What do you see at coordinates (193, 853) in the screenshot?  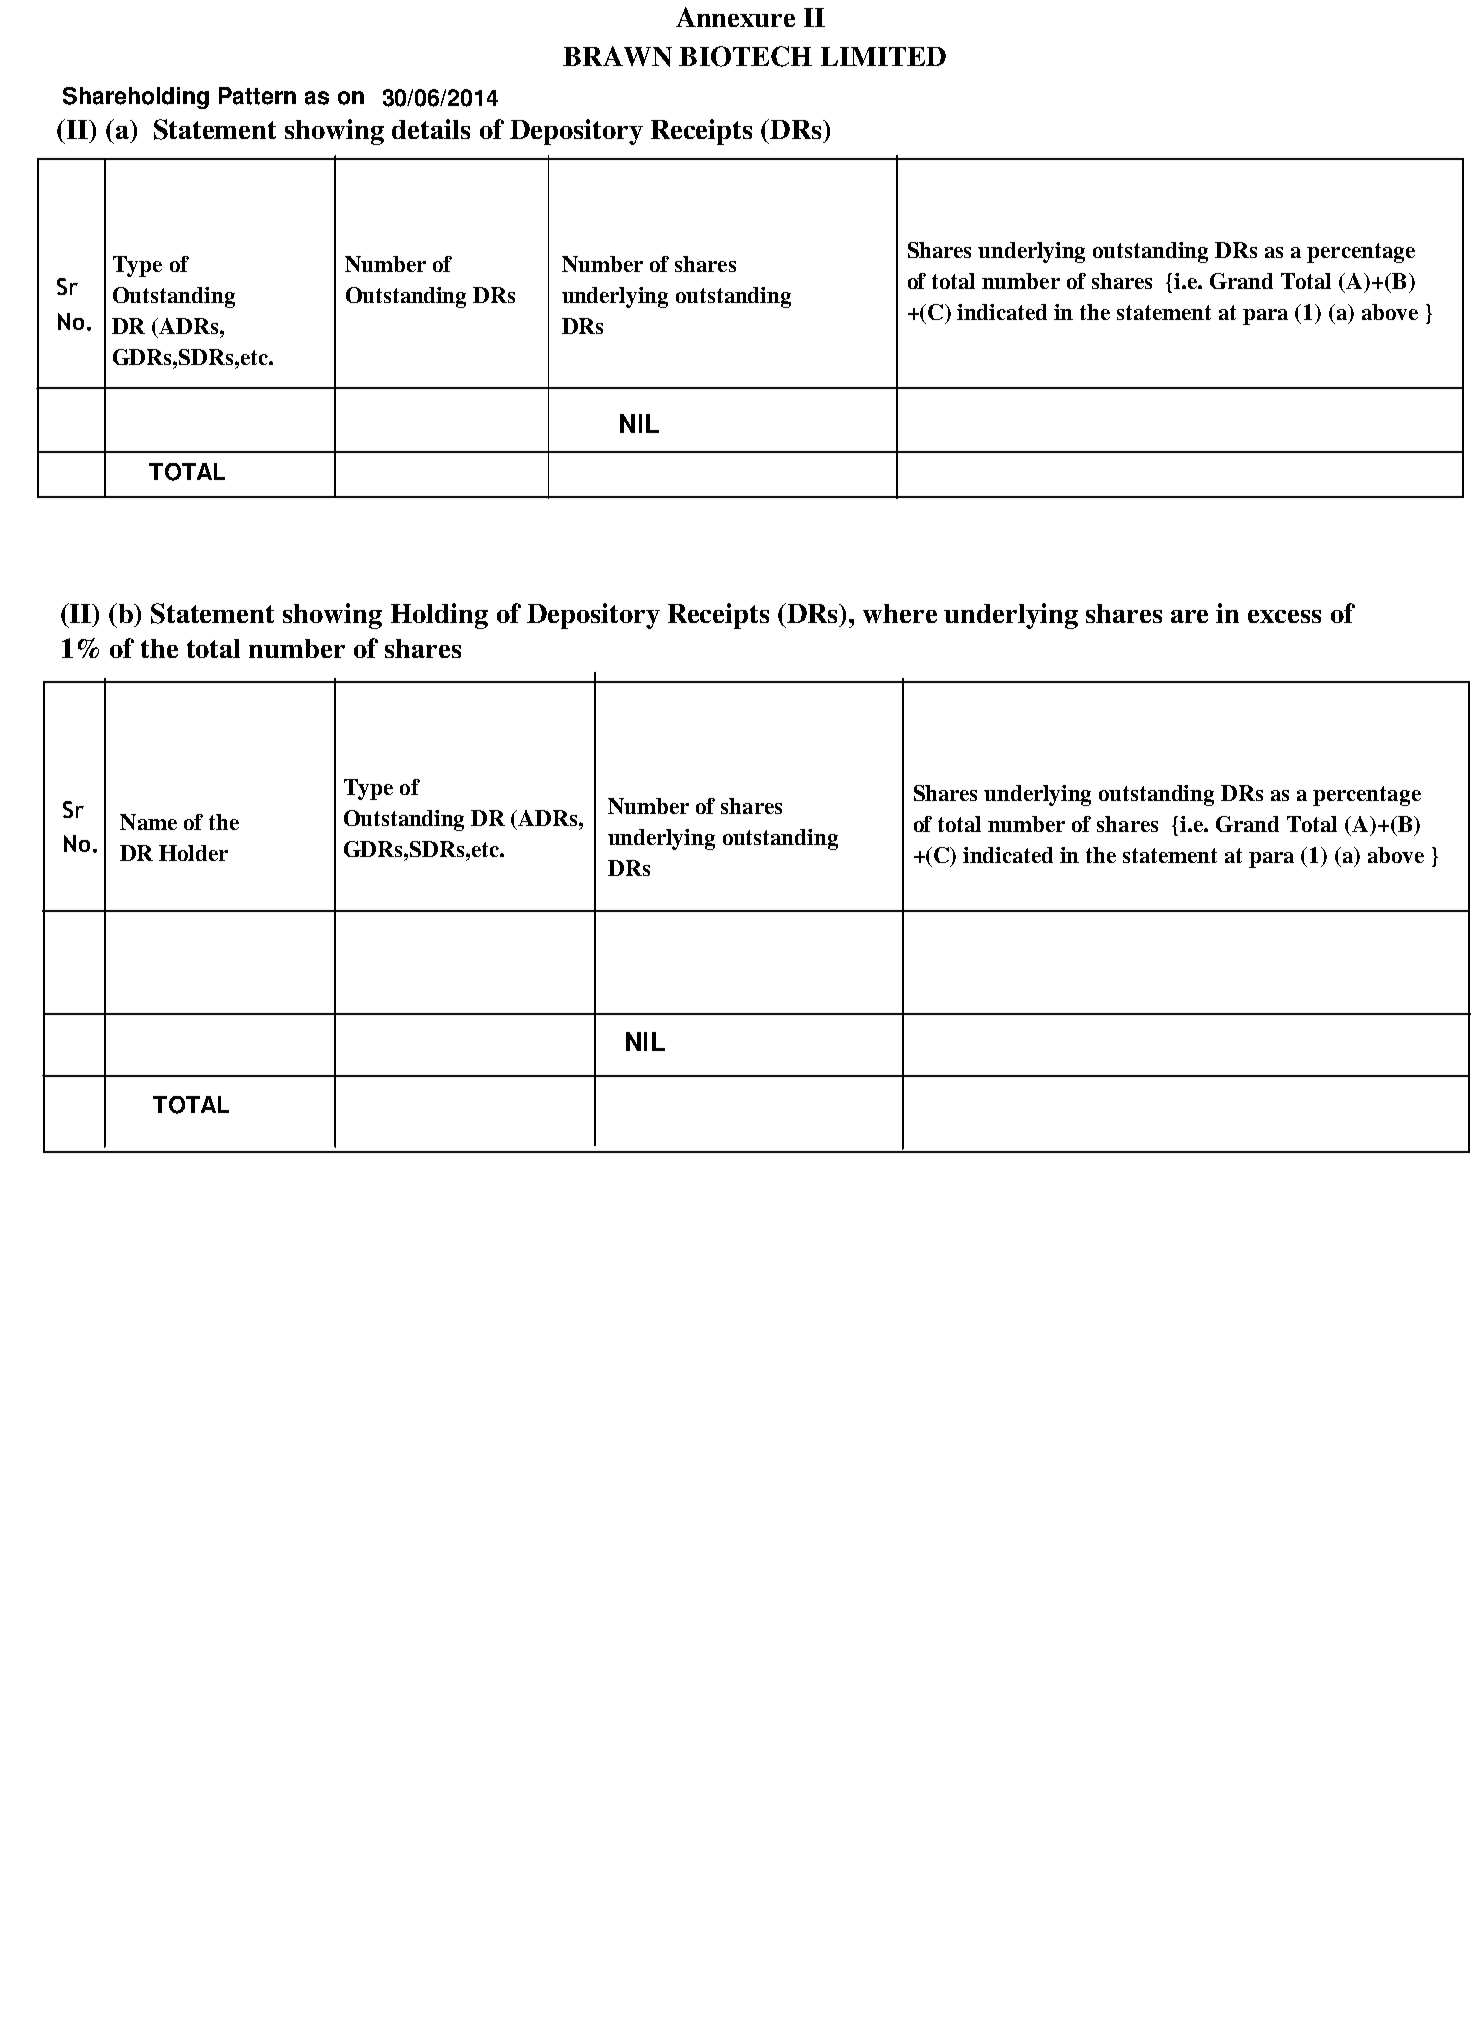 I see `Holder` at bounding box center [193, 853].
